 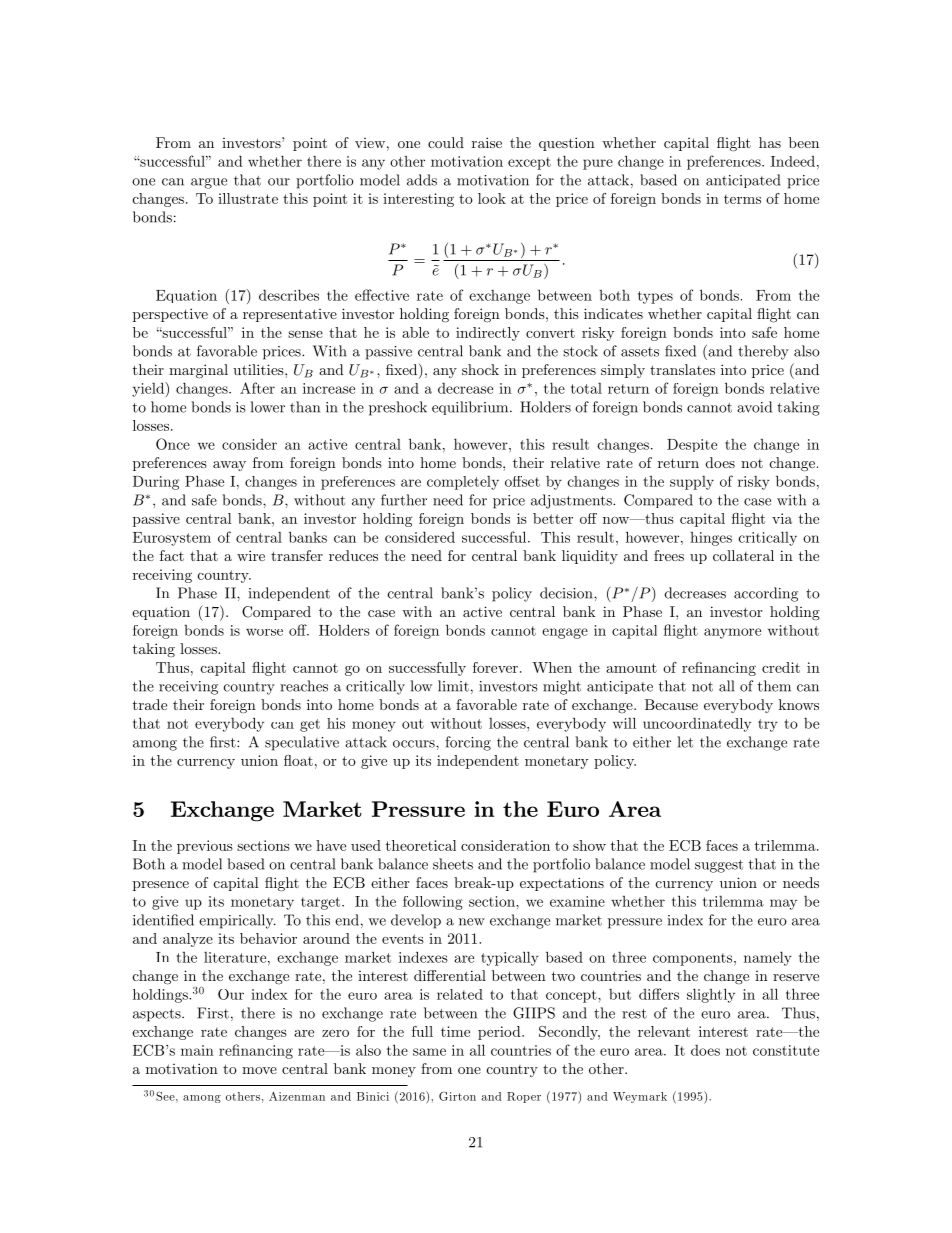 What do you see at coordinates (492, 198) in the screenshot?
I see `look` at bounding box center [492, 198].
